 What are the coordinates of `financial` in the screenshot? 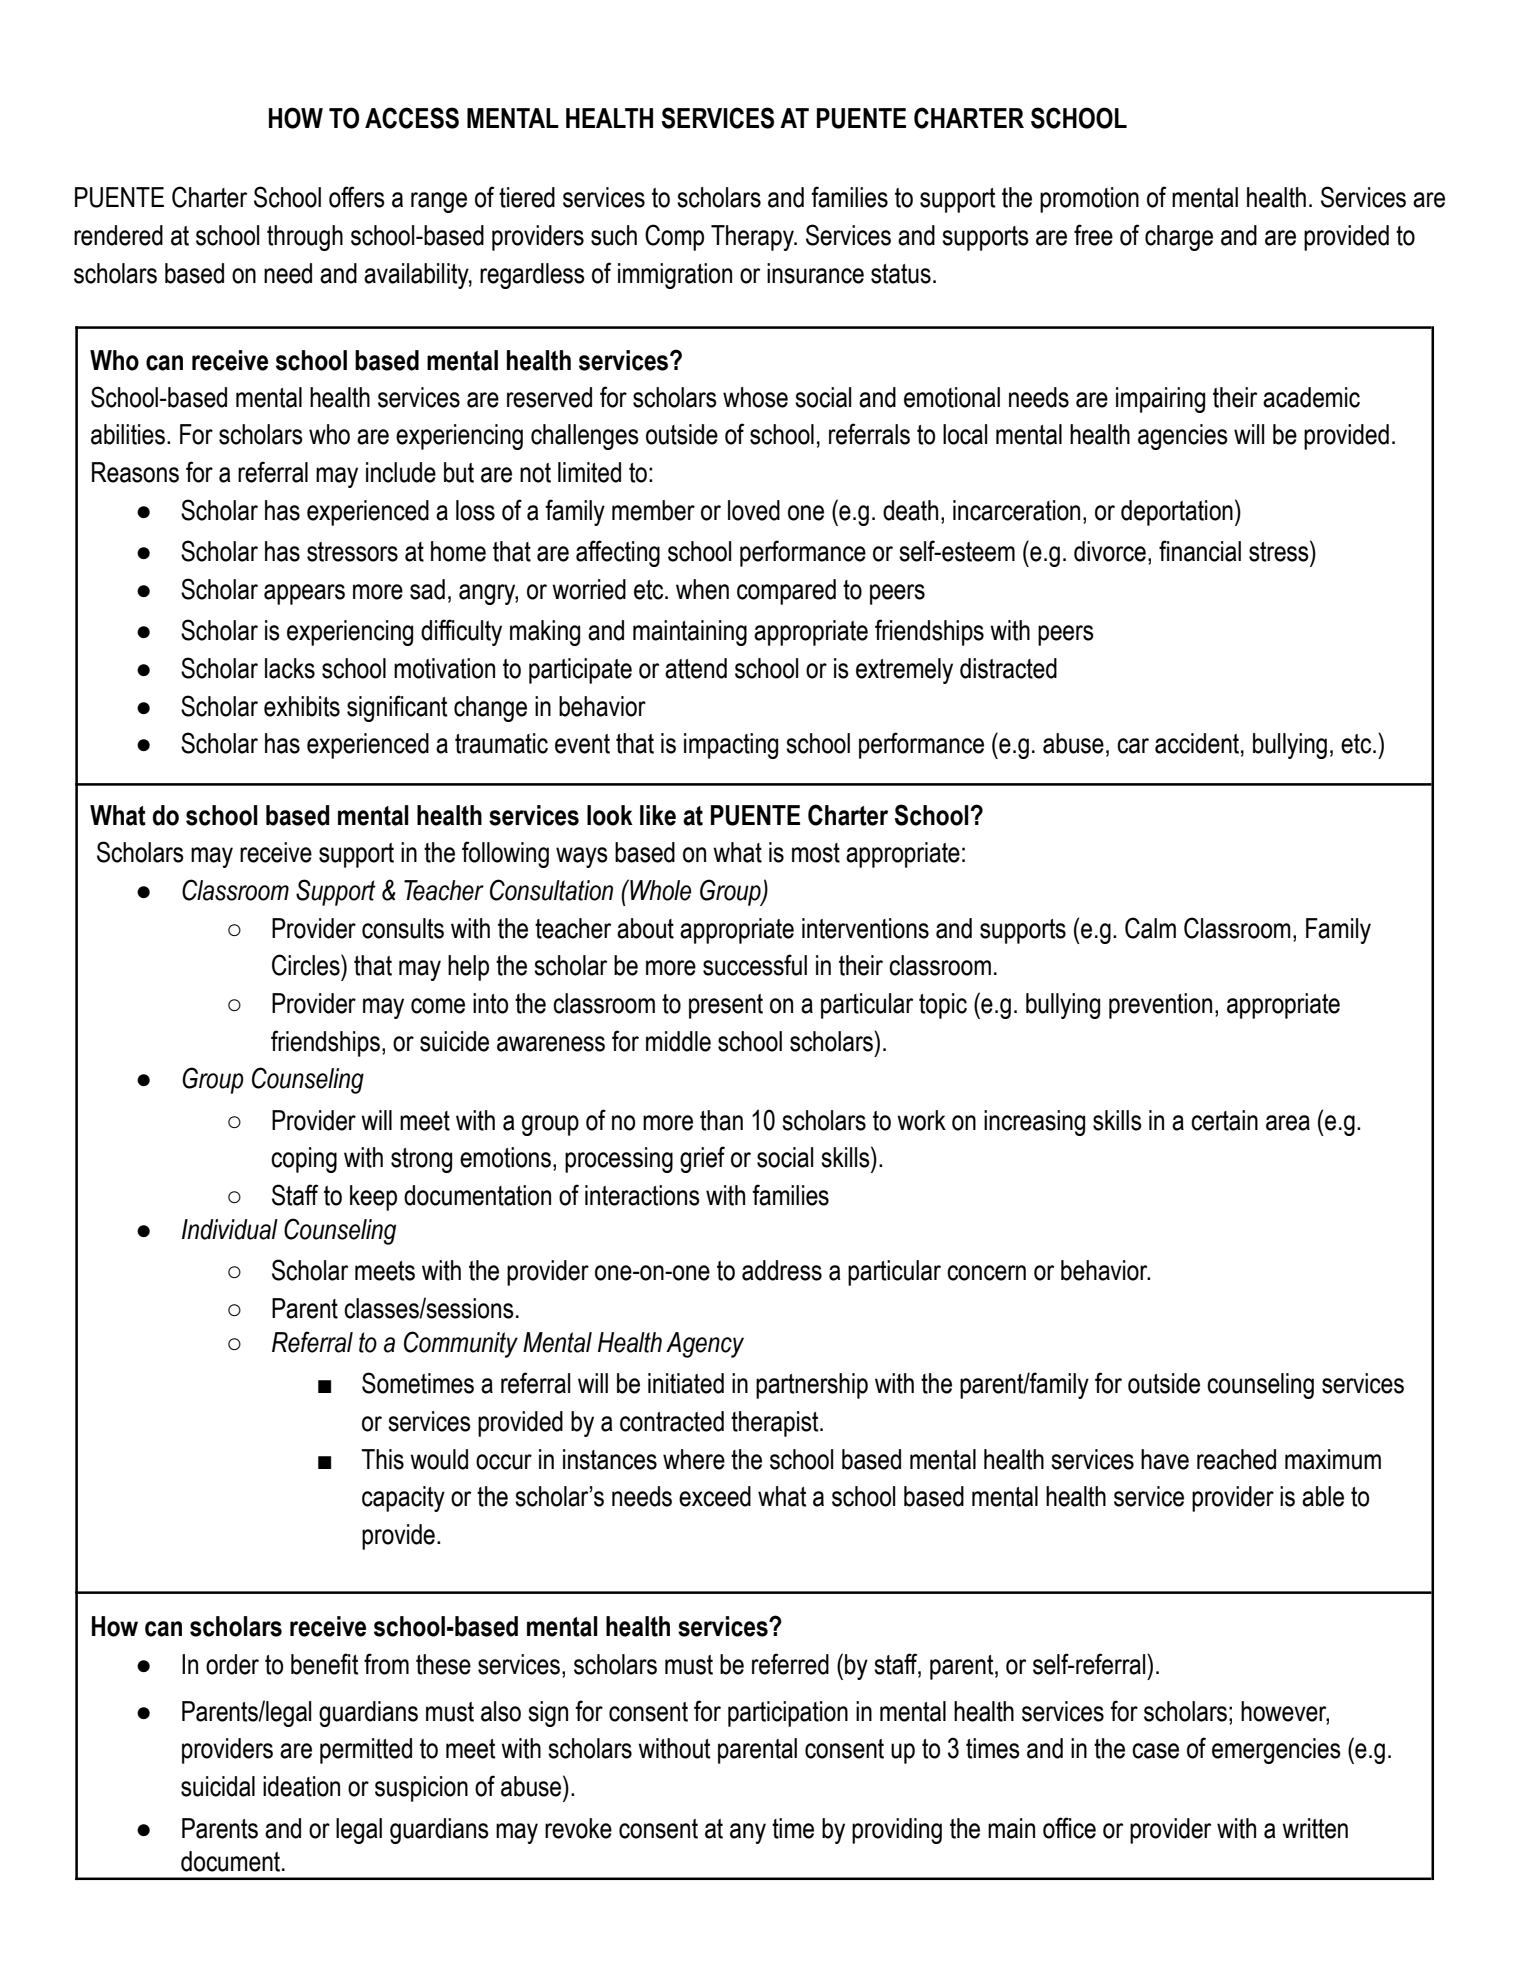 It's located at (1200, 551).
